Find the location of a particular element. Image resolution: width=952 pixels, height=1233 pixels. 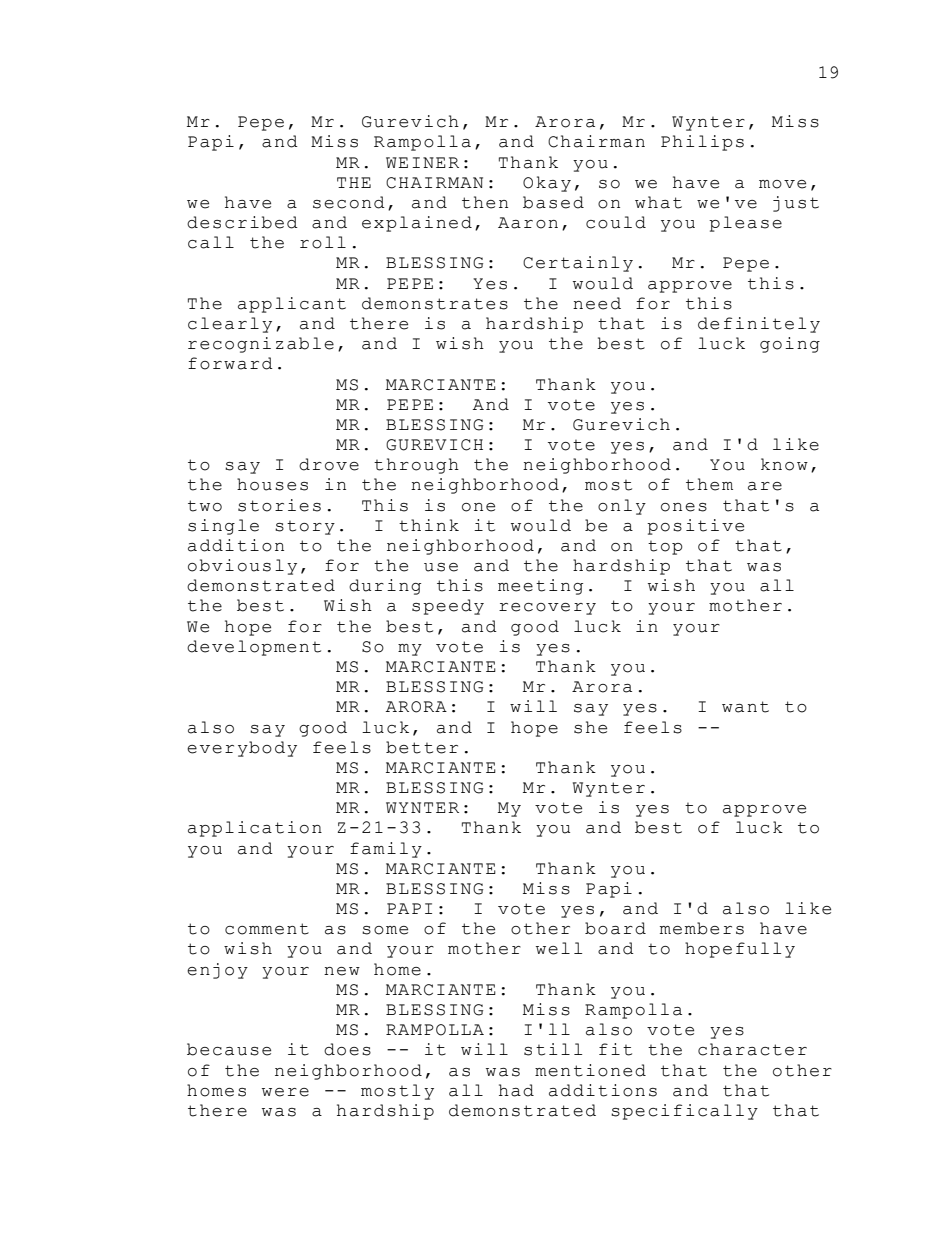

were is located at coordinates (285, 1092).
